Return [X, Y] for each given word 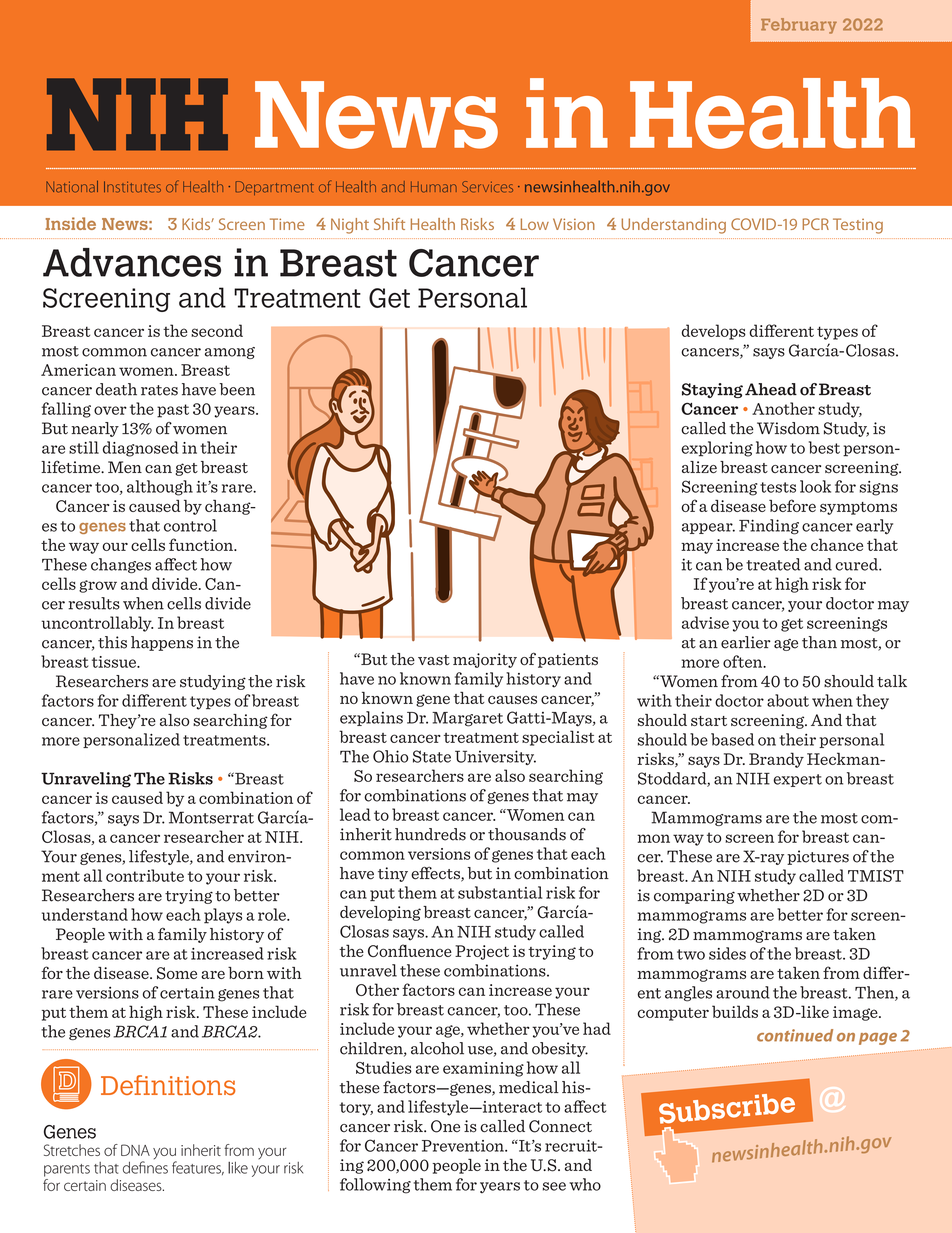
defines [145, 1166]
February [799, 26]
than [819, 642]
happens [162, 643]
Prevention [464, 1146]
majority [485, 660]
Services [487, 187]
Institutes [132, 187]
